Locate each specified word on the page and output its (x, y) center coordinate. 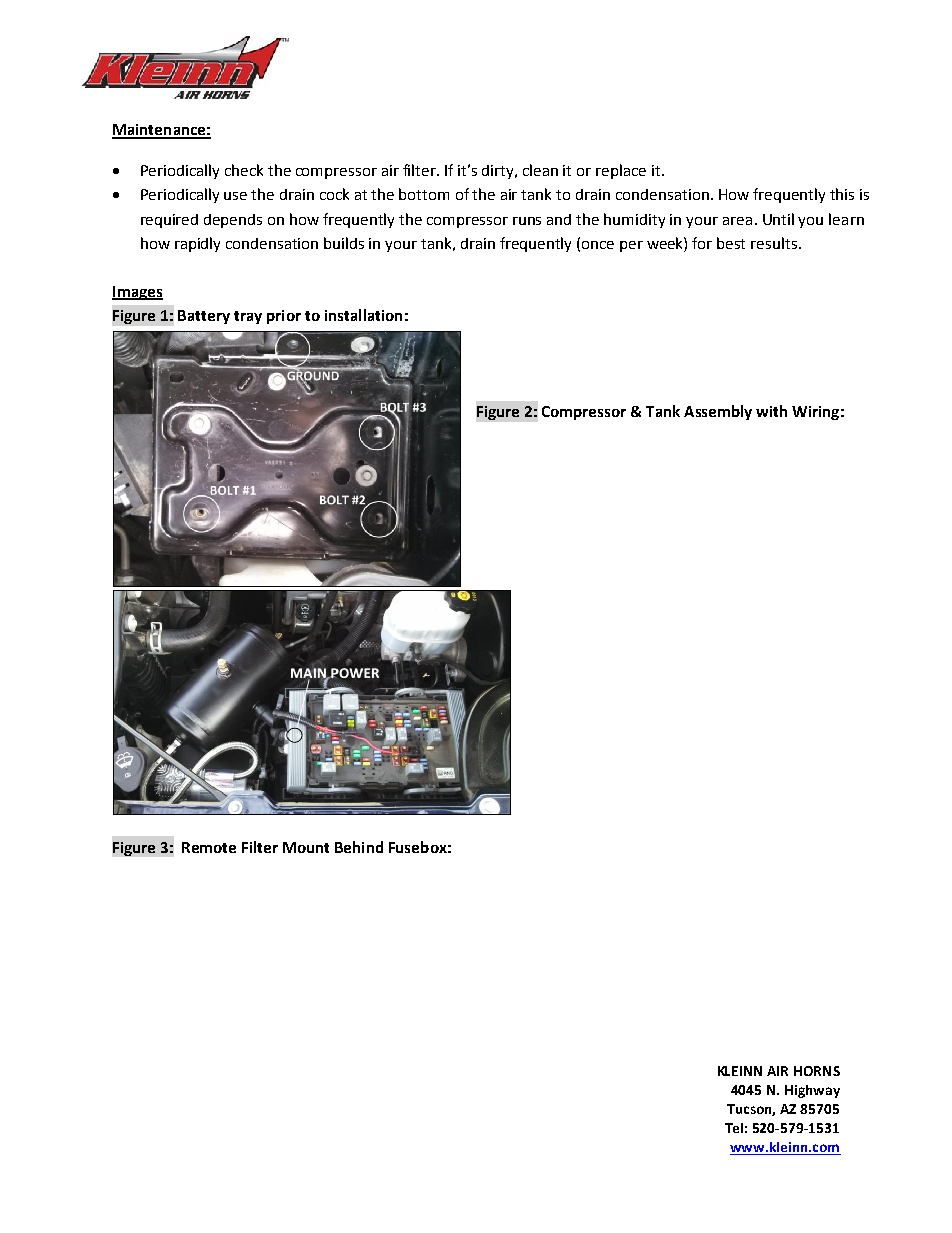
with (771, 411)
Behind (359, 847)
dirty (499, 172)
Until (778, 219)
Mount (306, 847)
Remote (209, 847)
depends (233, 221)
